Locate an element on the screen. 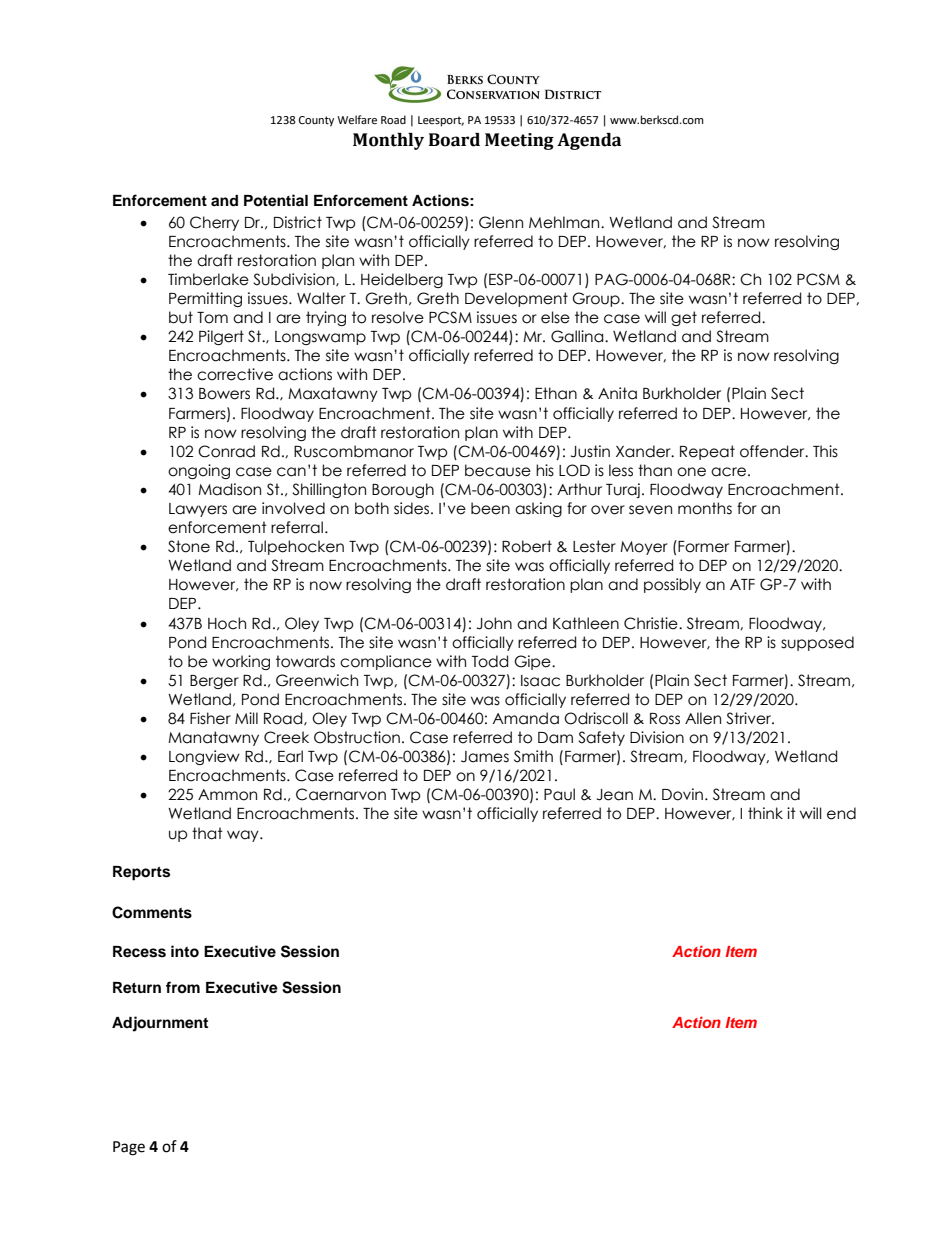 The height and width of the screenshot is (1233, 952). Board is located at coordinates (454, 140).
